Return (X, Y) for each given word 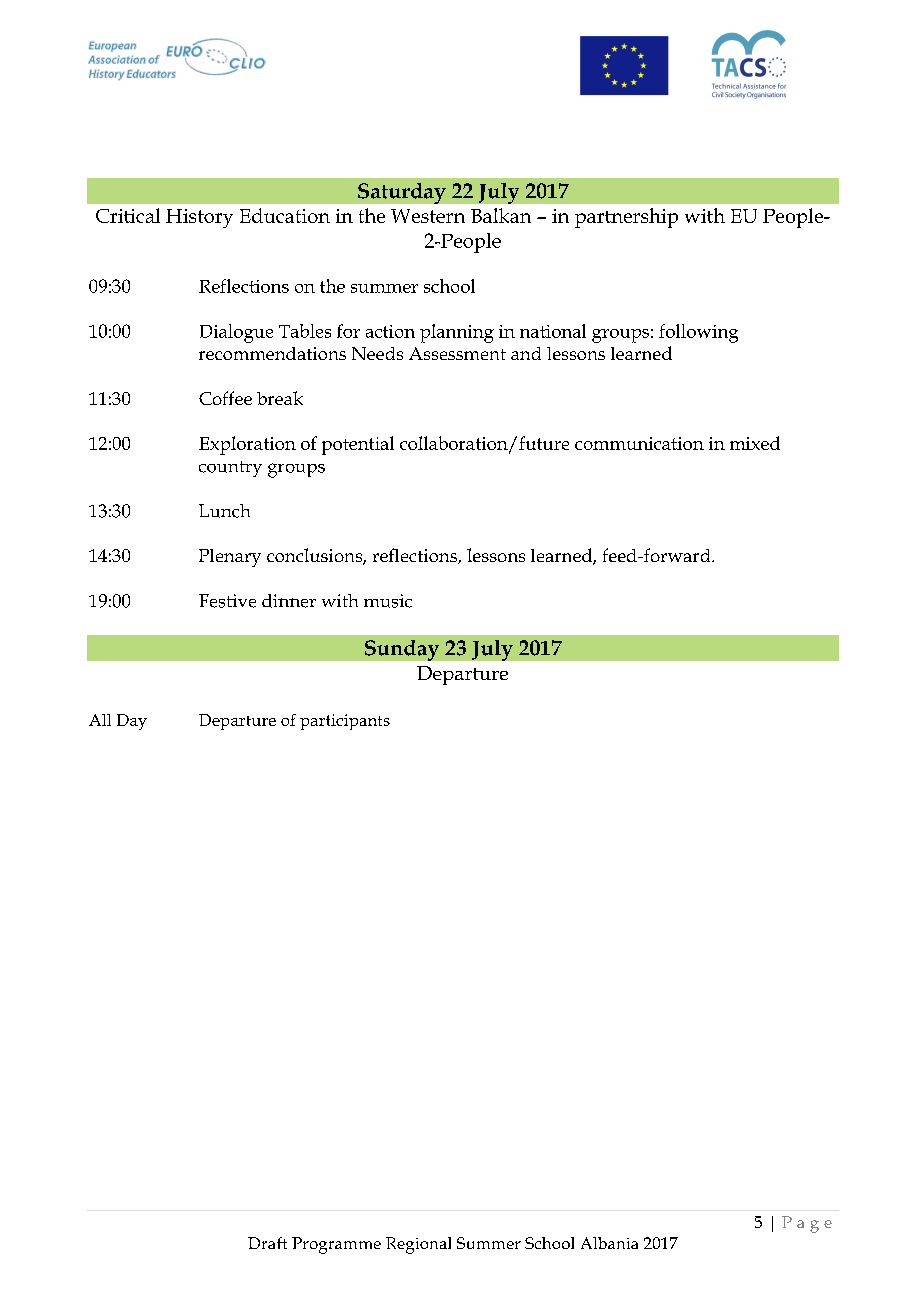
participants (345, 722)
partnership (626, 218)
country (230, 469)
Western (428, 216)
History (199, 218)
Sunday (402, 650)
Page (807, 1224)
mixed (755, 443)
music (388, 601)
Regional (418, 1245)
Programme (336, 1245)
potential (358, 445)
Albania (609, 1243)
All (100, 720)
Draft (267, 1243)
